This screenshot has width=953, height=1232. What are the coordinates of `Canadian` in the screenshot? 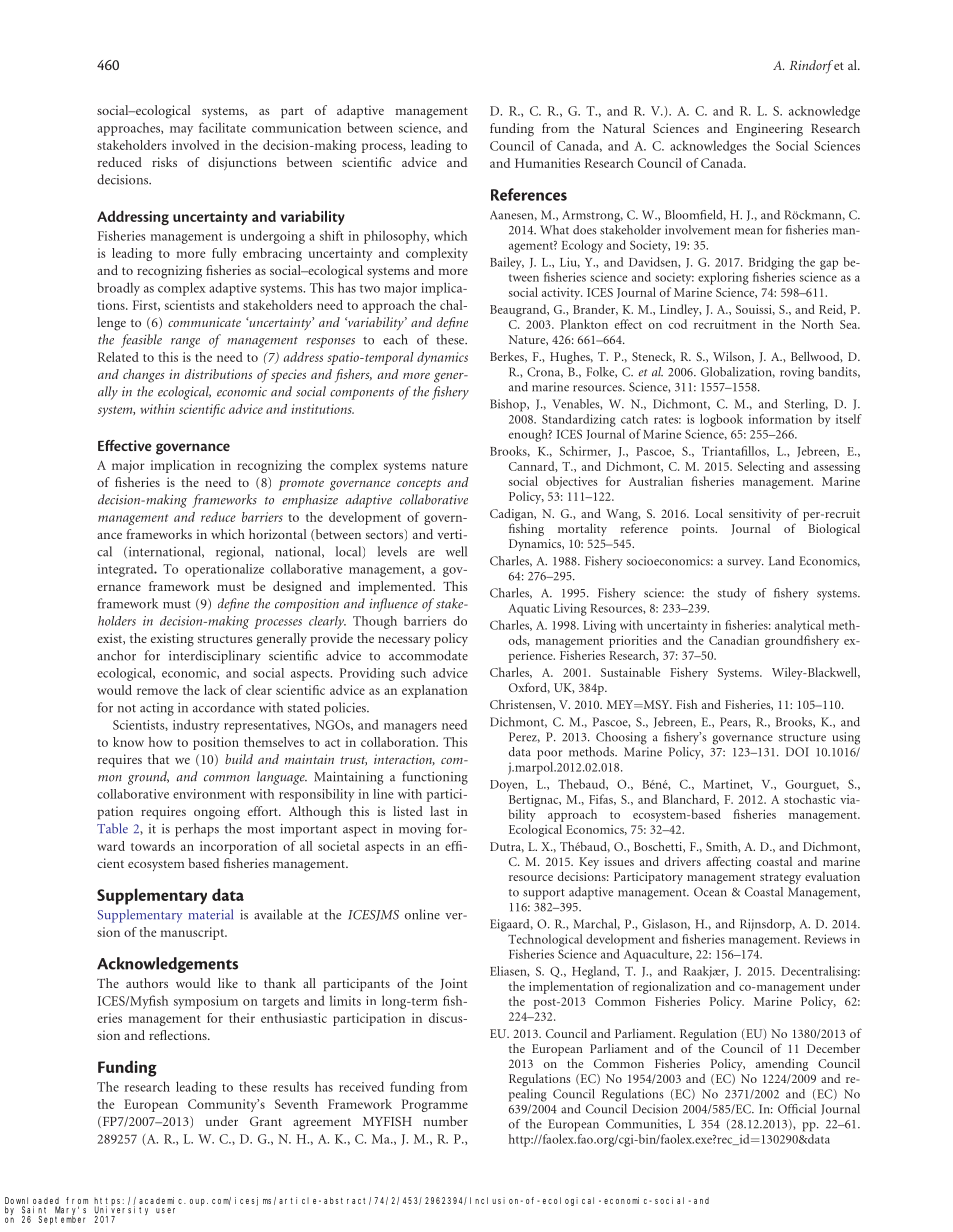 It's located at (734, 640).
